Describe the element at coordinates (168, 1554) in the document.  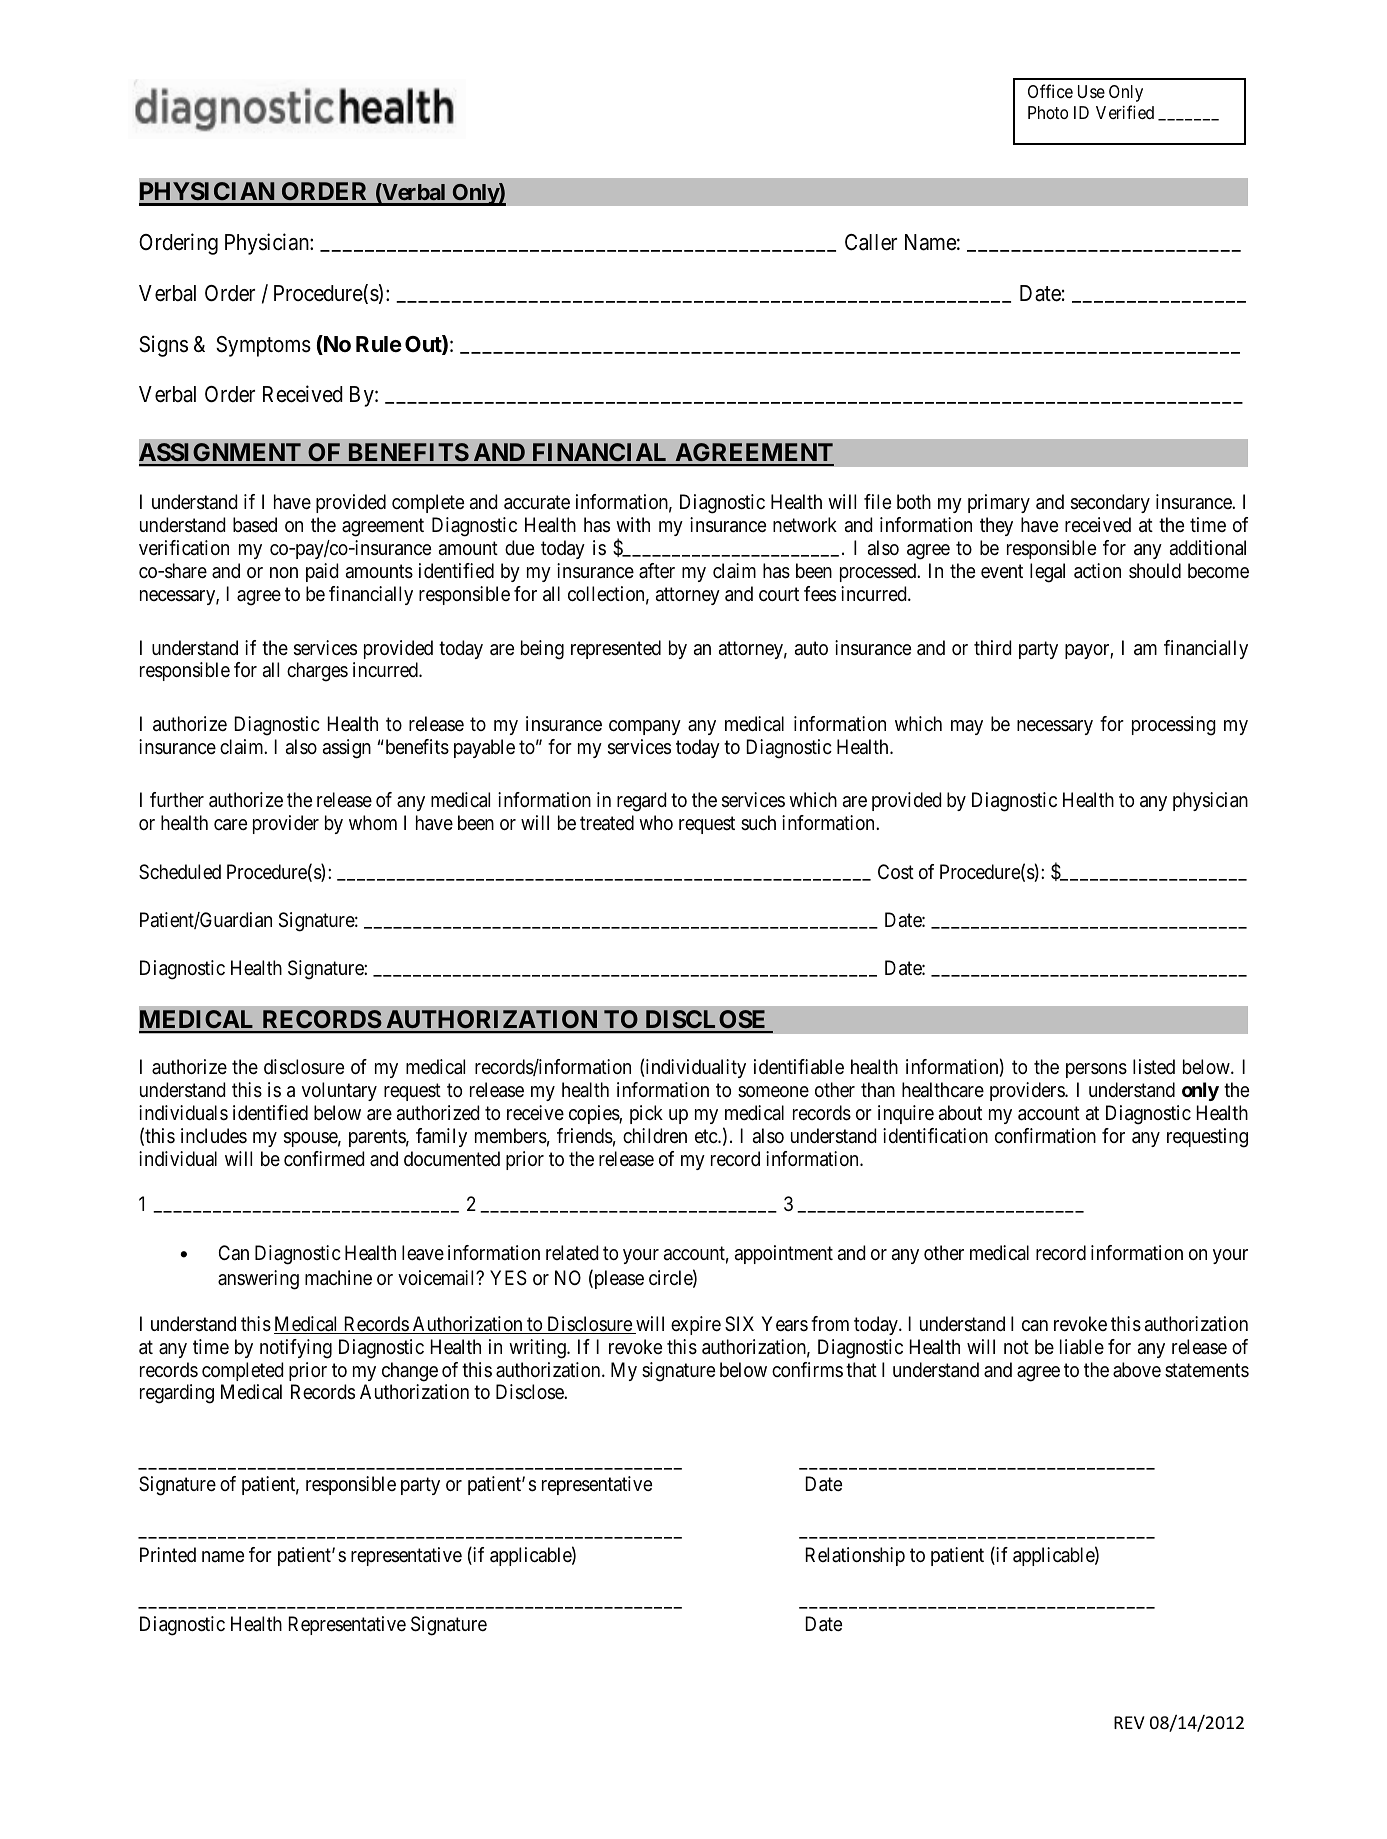
I see `Printed` at that location.
